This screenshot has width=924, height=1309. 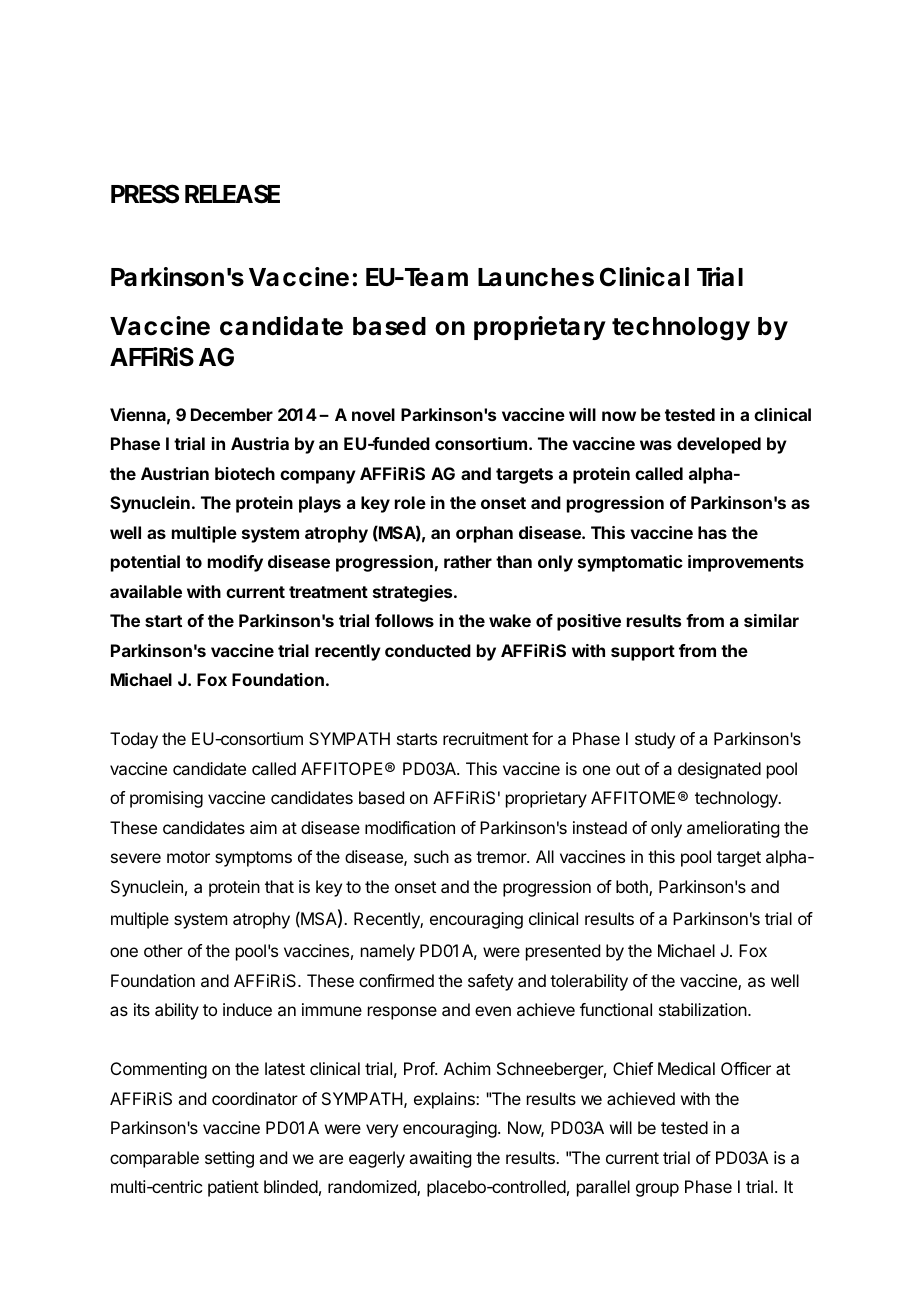 I want to click on was, so click(x=656, y=445).
